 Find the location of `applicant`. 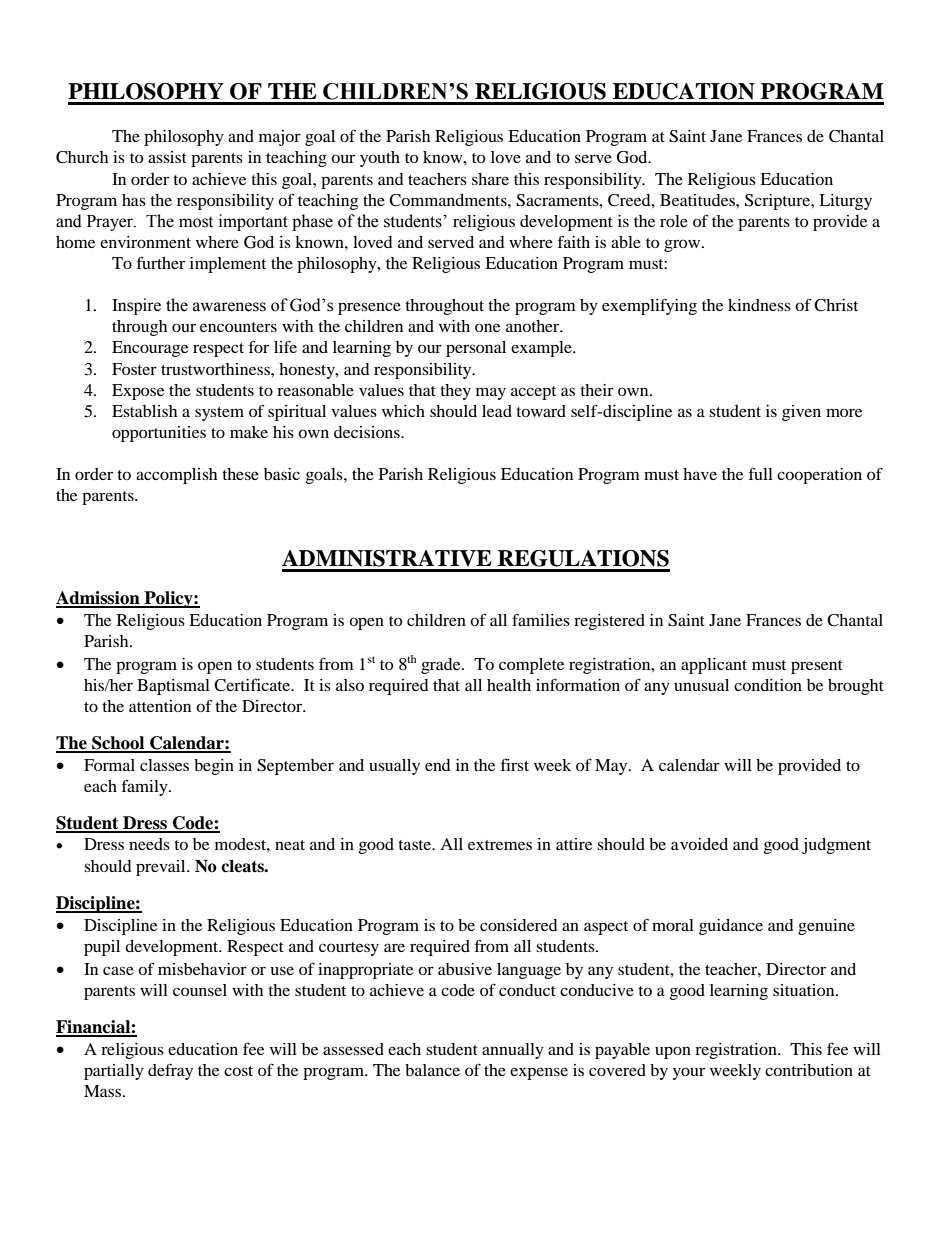

applicant is located at coordinates (714, 666).
